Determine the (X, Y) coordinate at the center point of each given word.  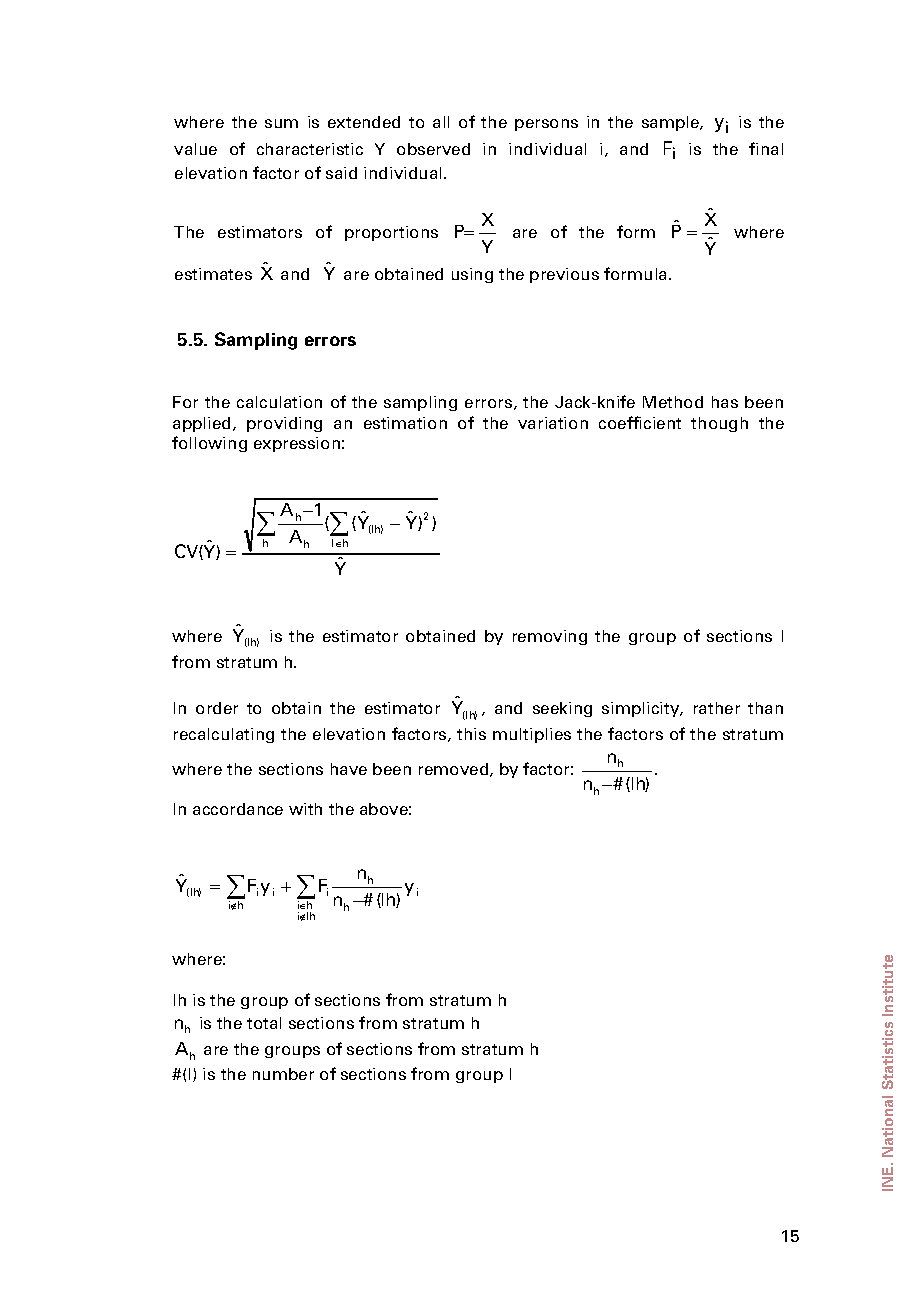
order (217, 708)
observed (433, 149)
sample (671, 123)
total (264, 1023)
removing (550, 637)
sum (281, 123)
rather (717, 708)
